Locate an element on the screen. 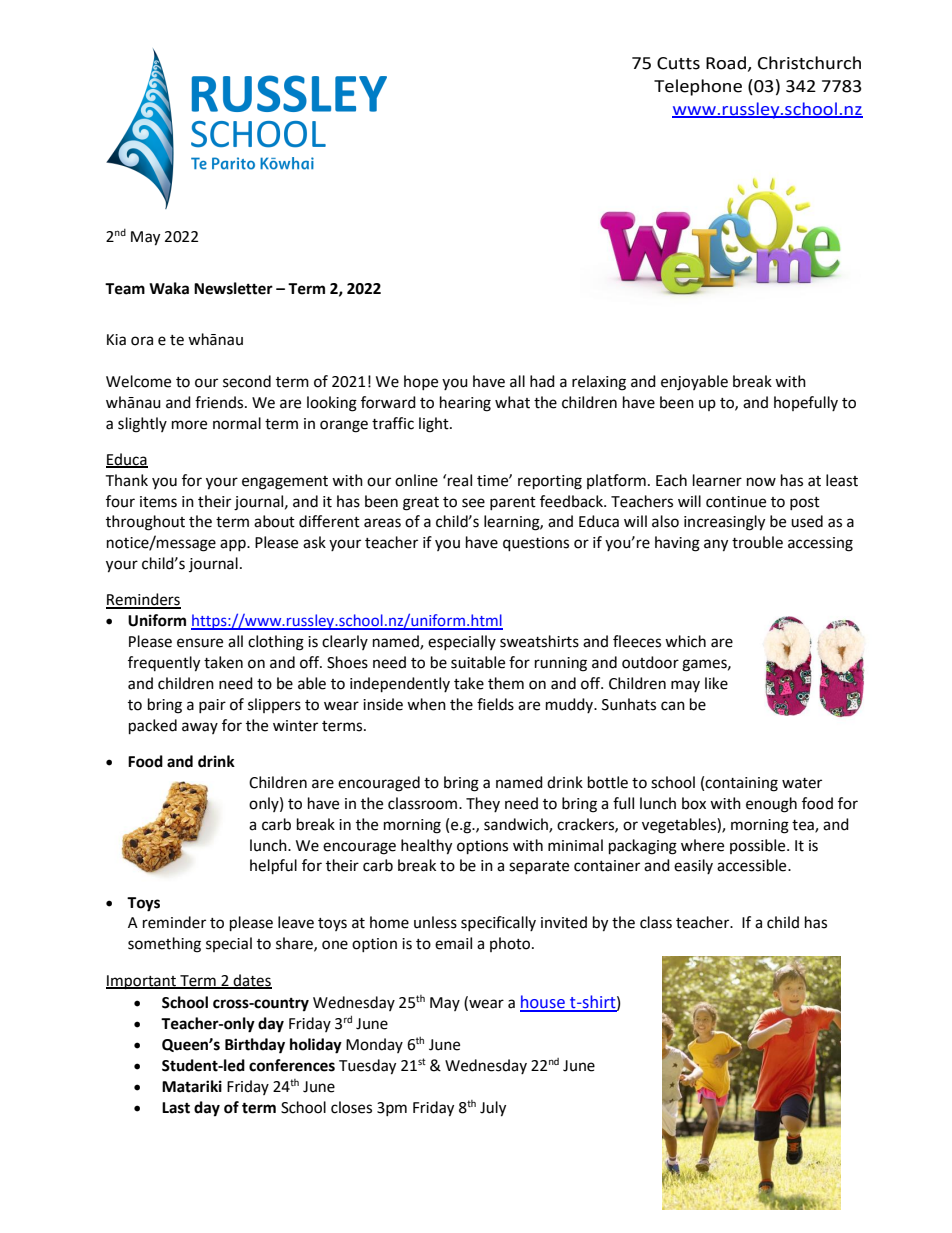  items is located at coordinates (158, 502).
